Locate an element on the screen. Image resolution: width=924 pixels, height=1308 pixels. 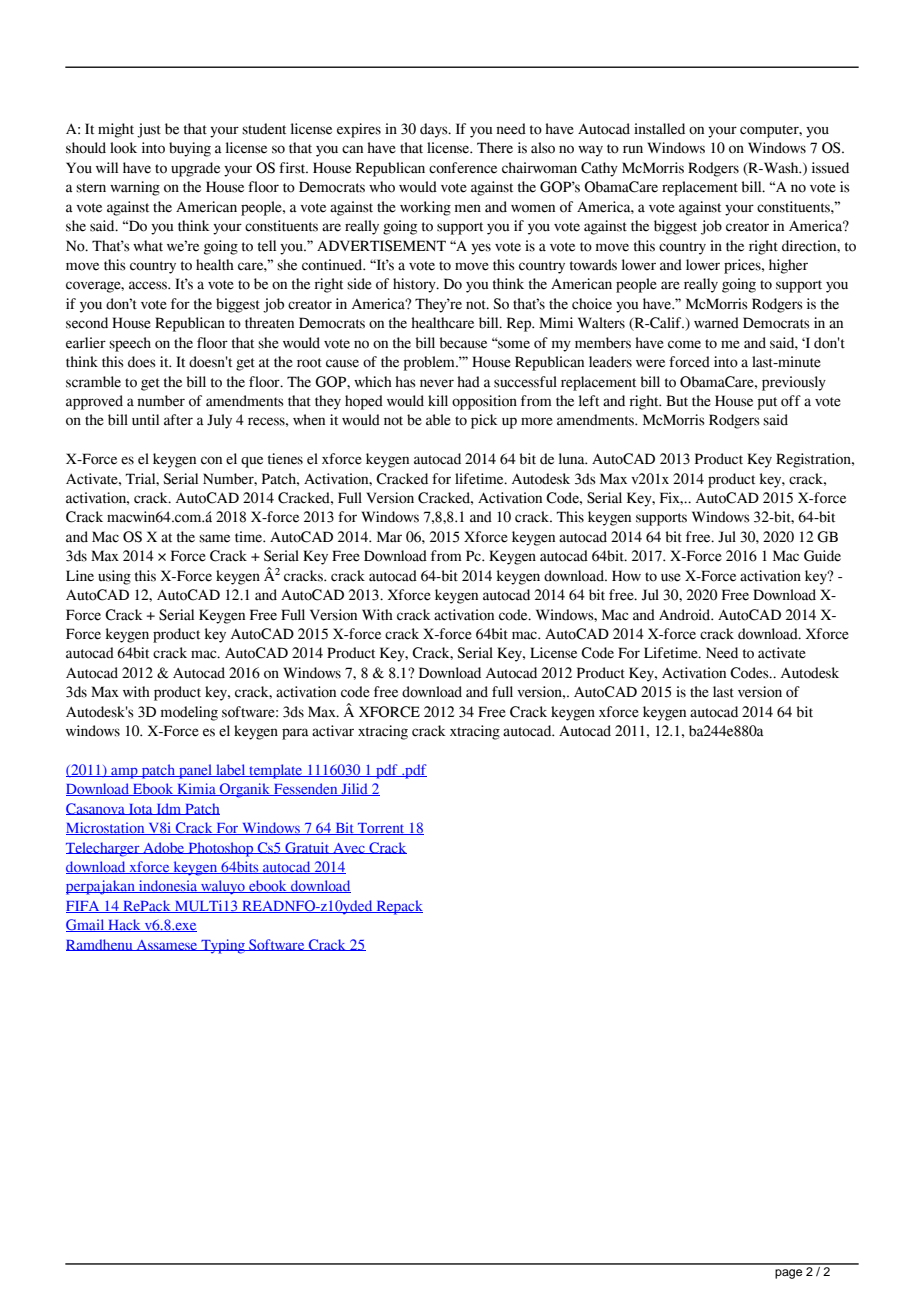
conference is located at coordinates (463, 168).
